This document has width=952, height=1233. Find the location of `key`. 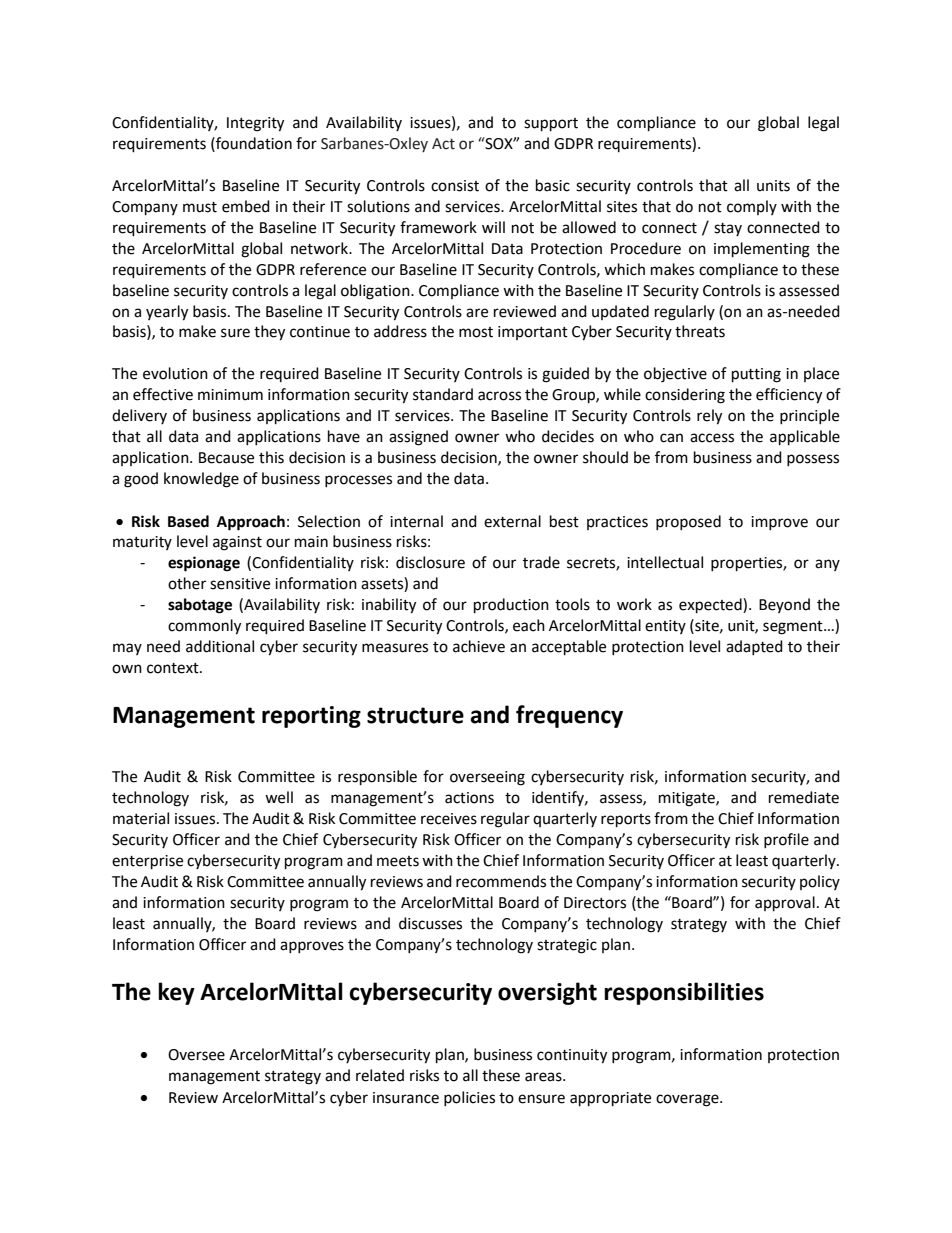

key is located at coordinates (176, 993).
